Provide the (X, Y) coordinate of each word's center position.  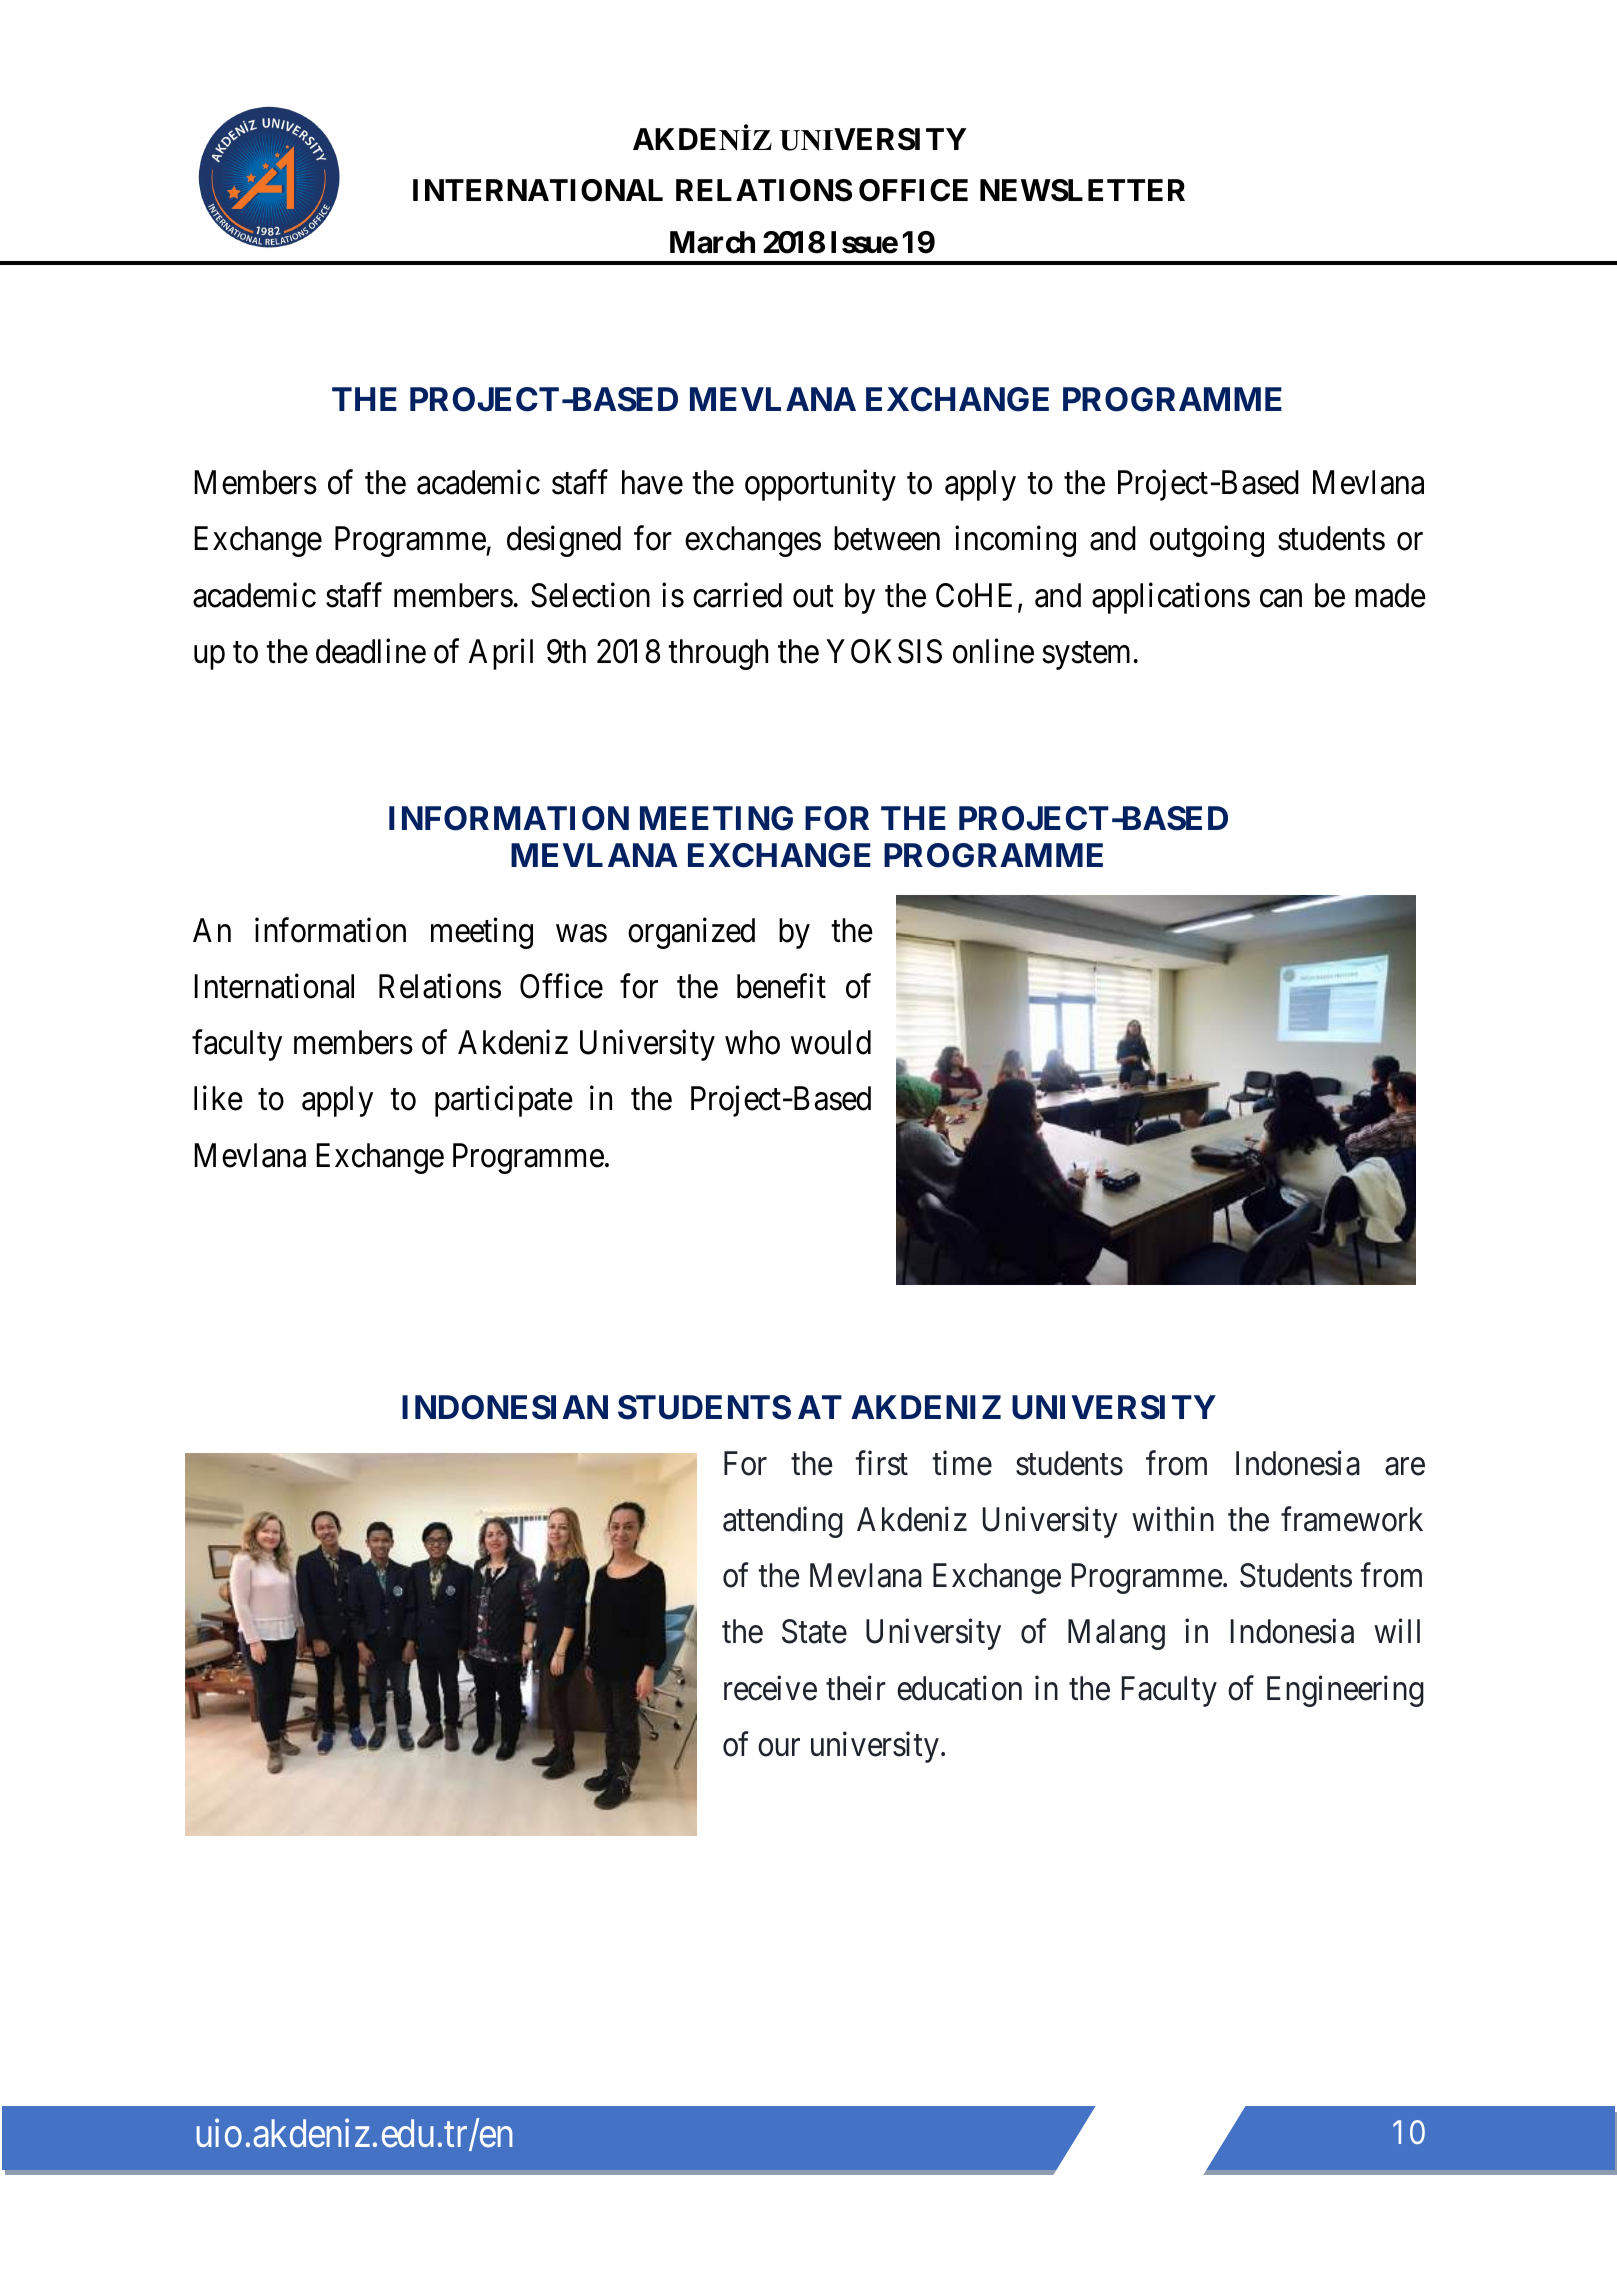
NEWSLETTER (1082, 190)
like (218, 1098)
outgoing (1207, 541)
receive (770, 1688)
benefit (781, 986)
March (712, 242)
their (856, 1688)
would (831, 1042)
